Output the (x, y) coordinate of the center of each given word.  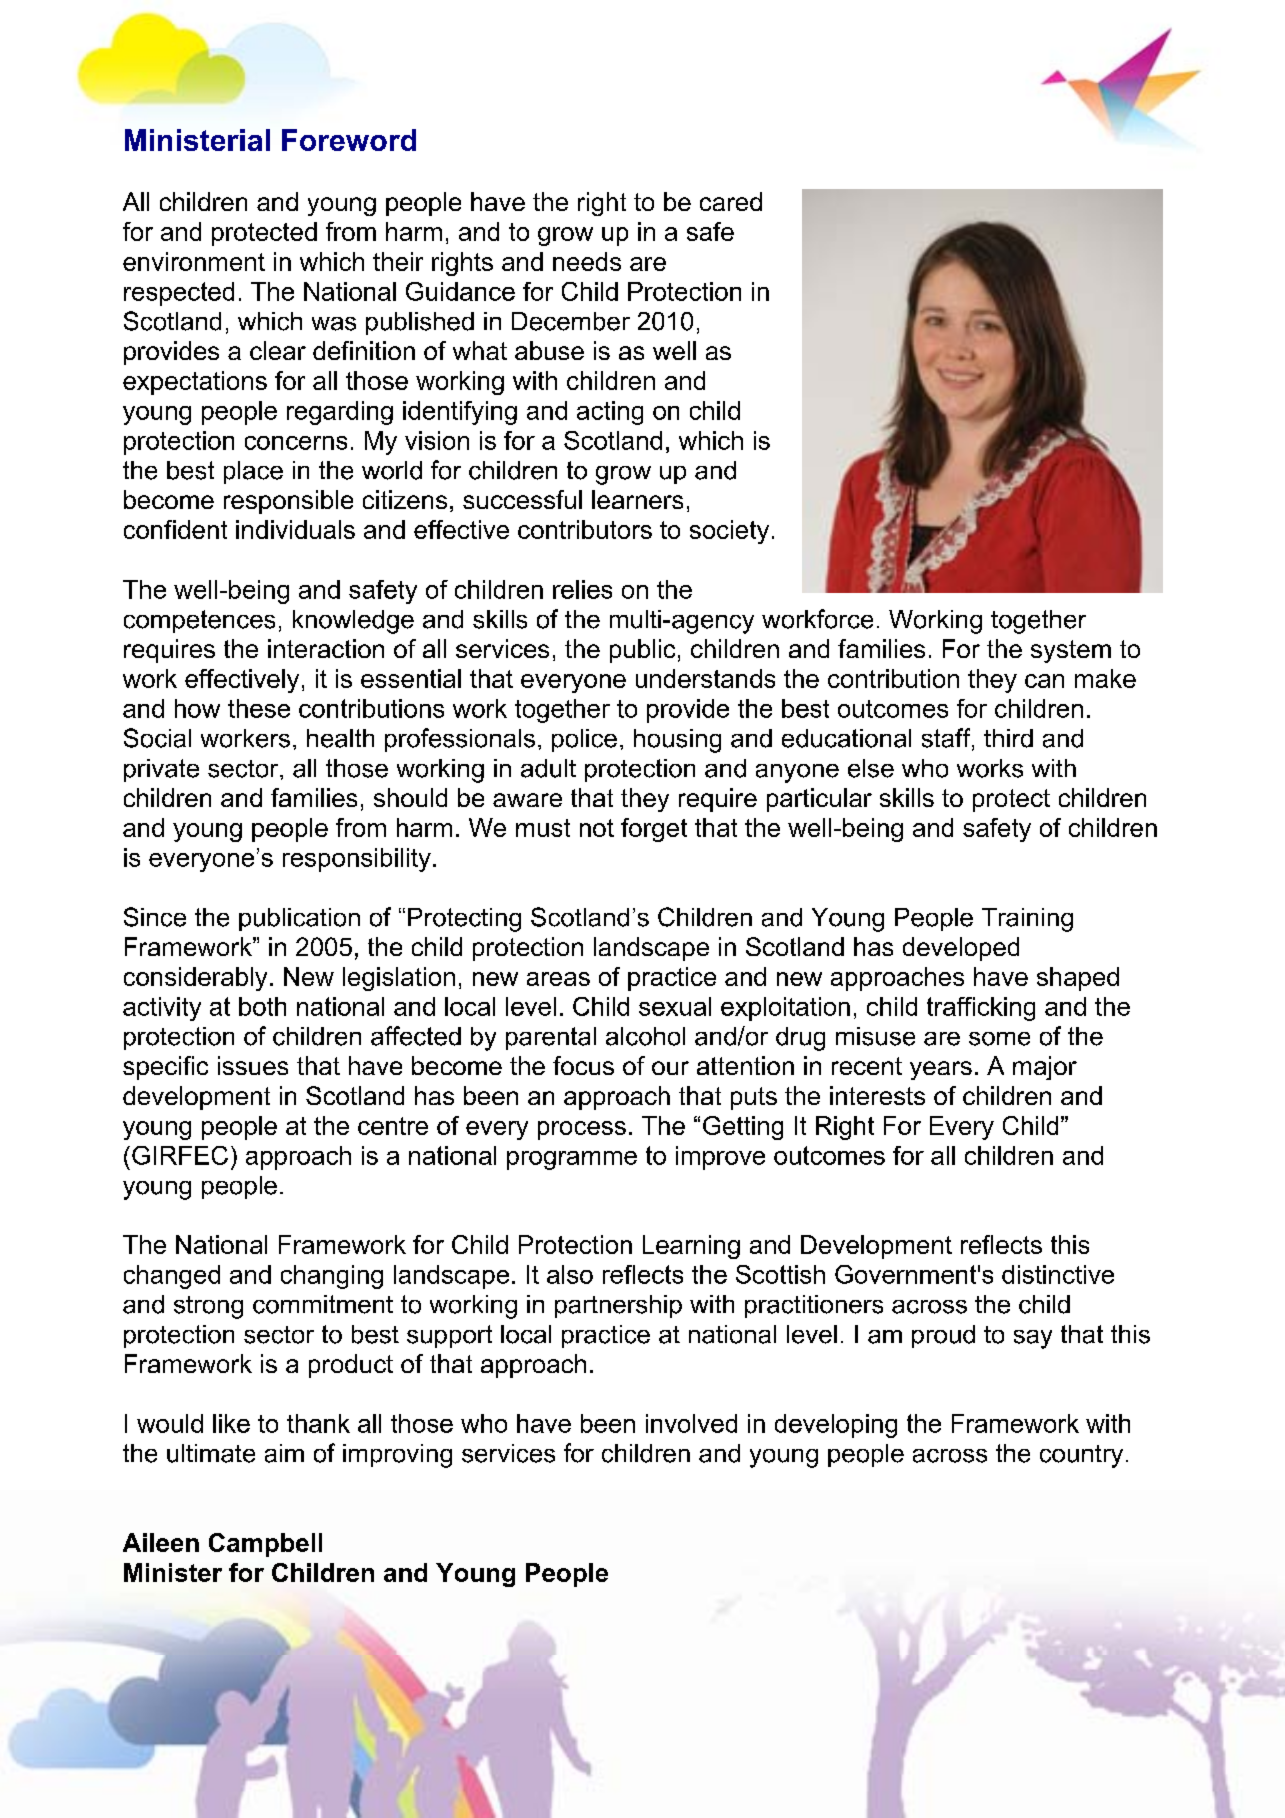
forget (654, 830)
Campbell (265, 1545)
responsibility (357, 860)
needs (587, 261)
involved (691, 1423)
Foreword (349, 140)
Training (1027, 920)
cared (731, 201)
